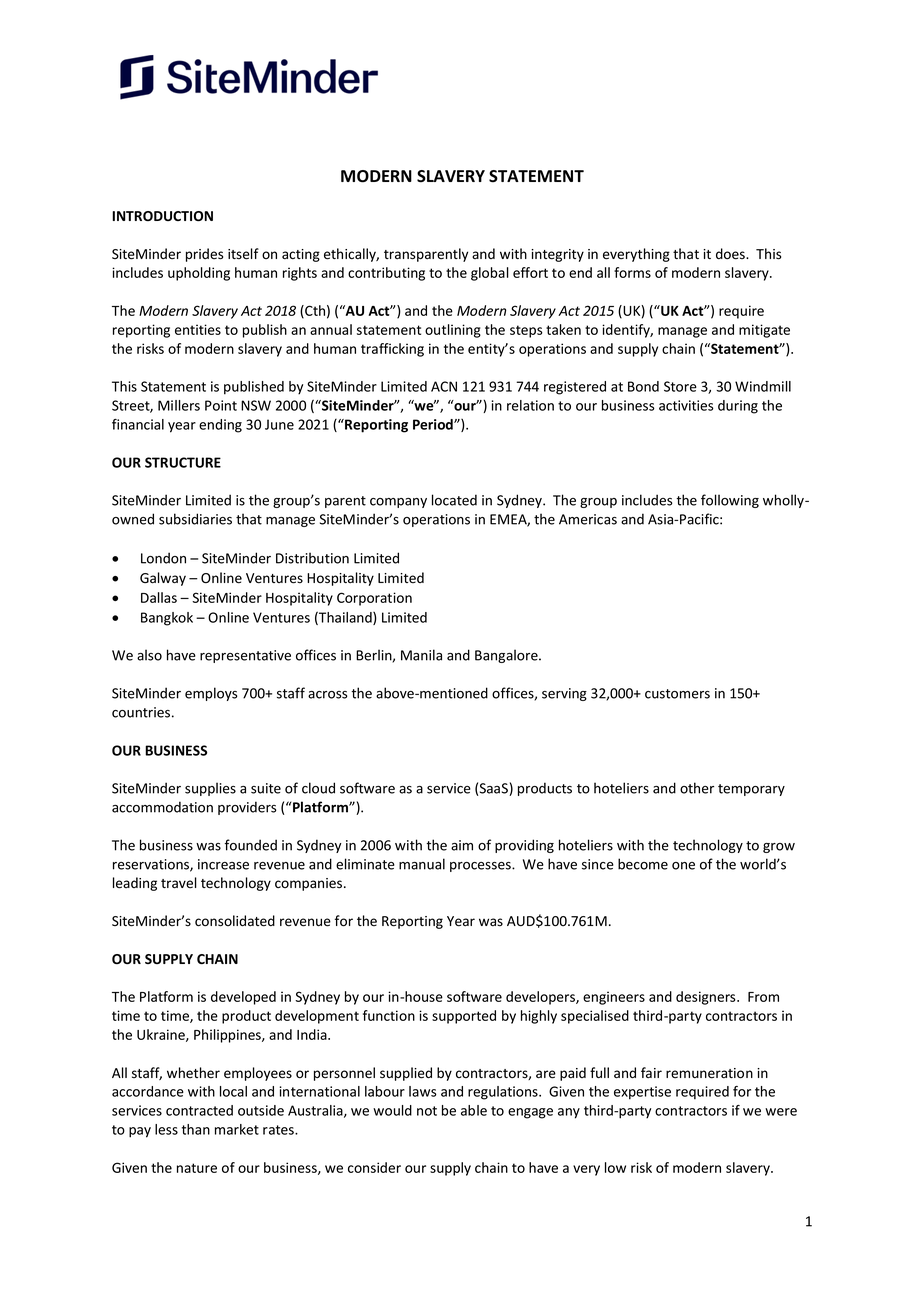 This page has width=924, height=1308. I want to click on located, so click(454, 500).
